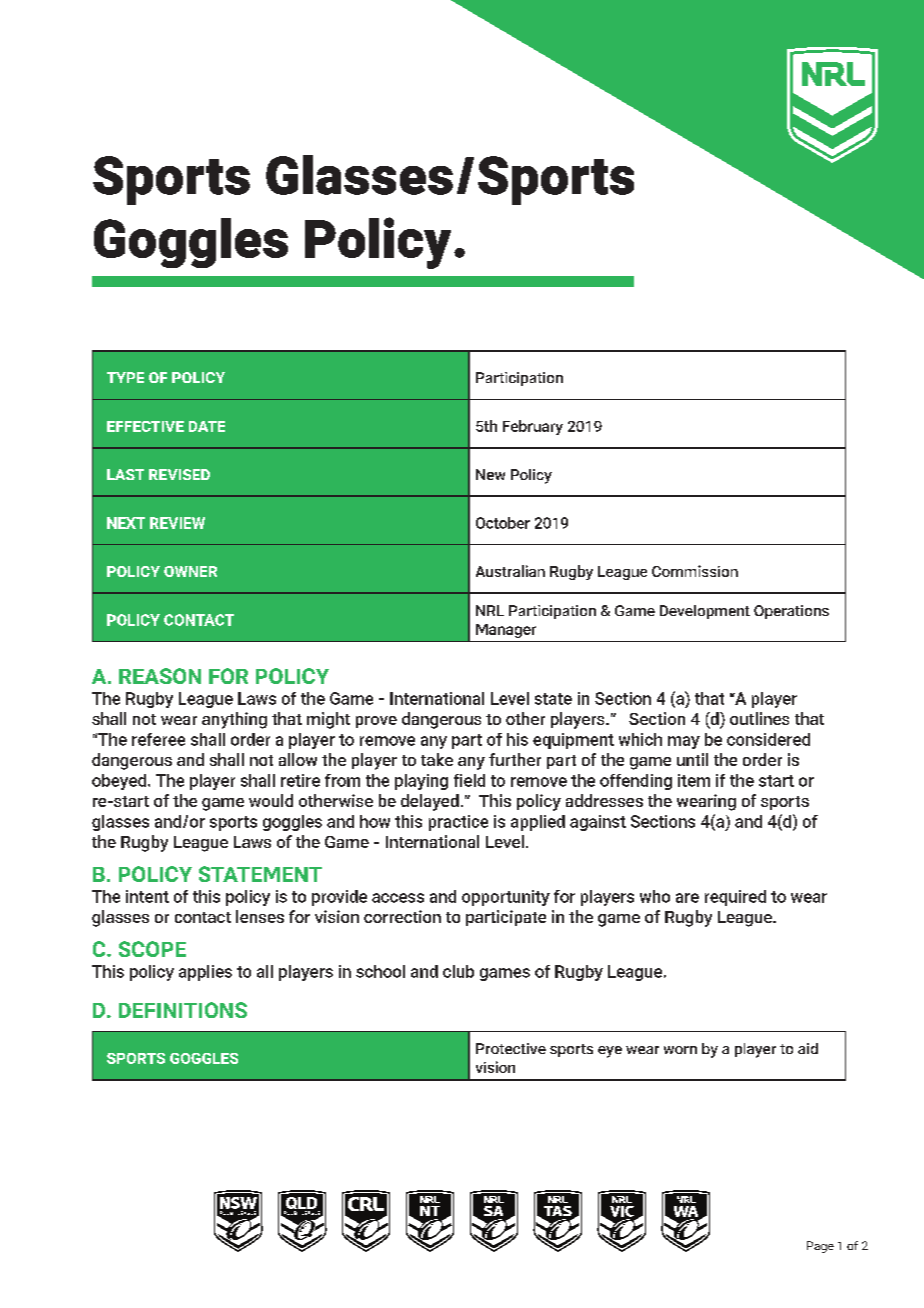  I want to click on item, so click(694, 780).
